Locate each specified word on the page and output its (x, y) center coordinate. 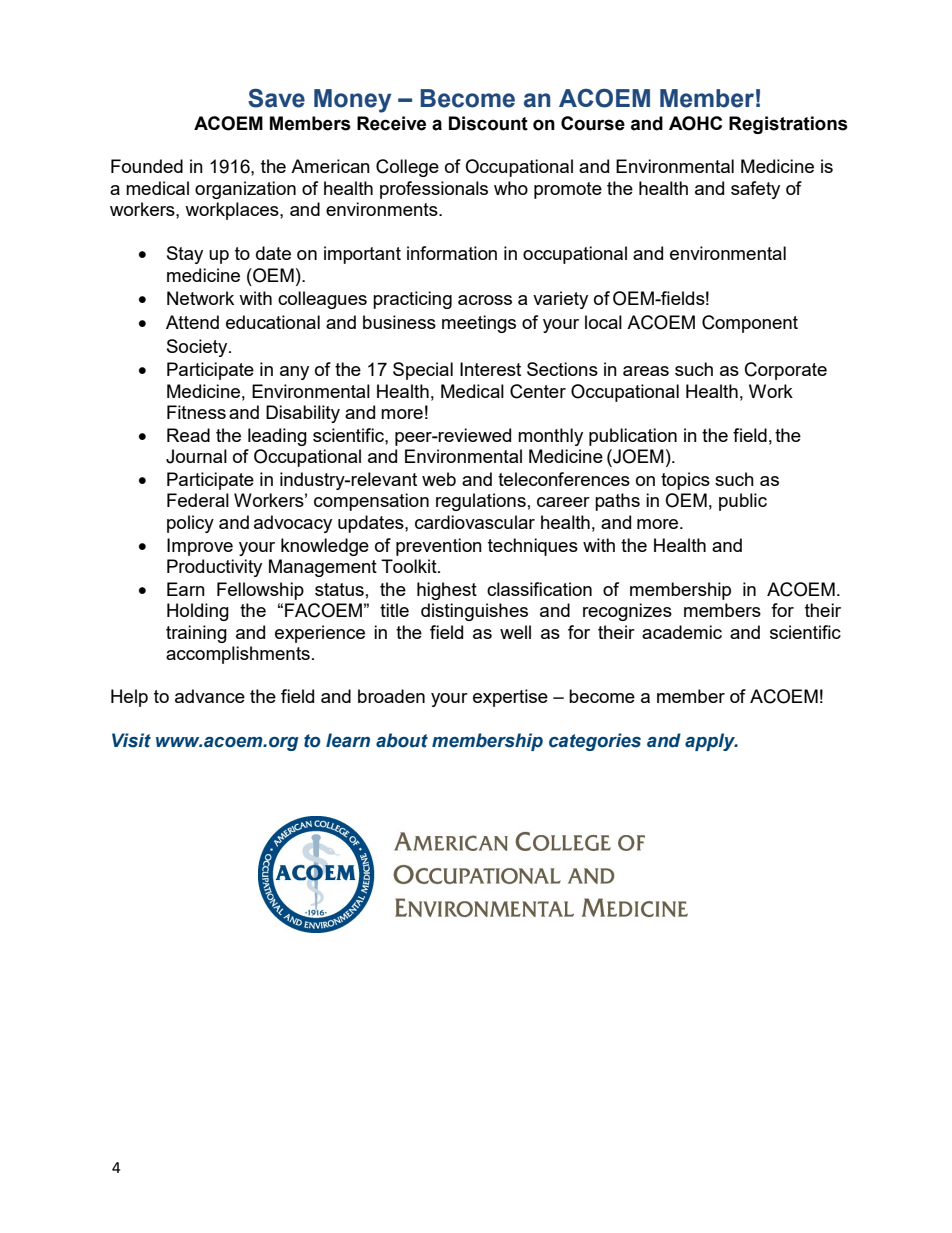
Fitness (196, 412)
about (402, 740)
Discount (488, 123)
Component (750, 324)
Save (276, 98)
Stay (185, 255)
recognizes (627, 612)
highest (447, 591)
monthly (550, 437)
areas (646, 371)
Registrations (788, 125)
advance (210, 696)
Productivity (214, 568)
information (452, 253)
